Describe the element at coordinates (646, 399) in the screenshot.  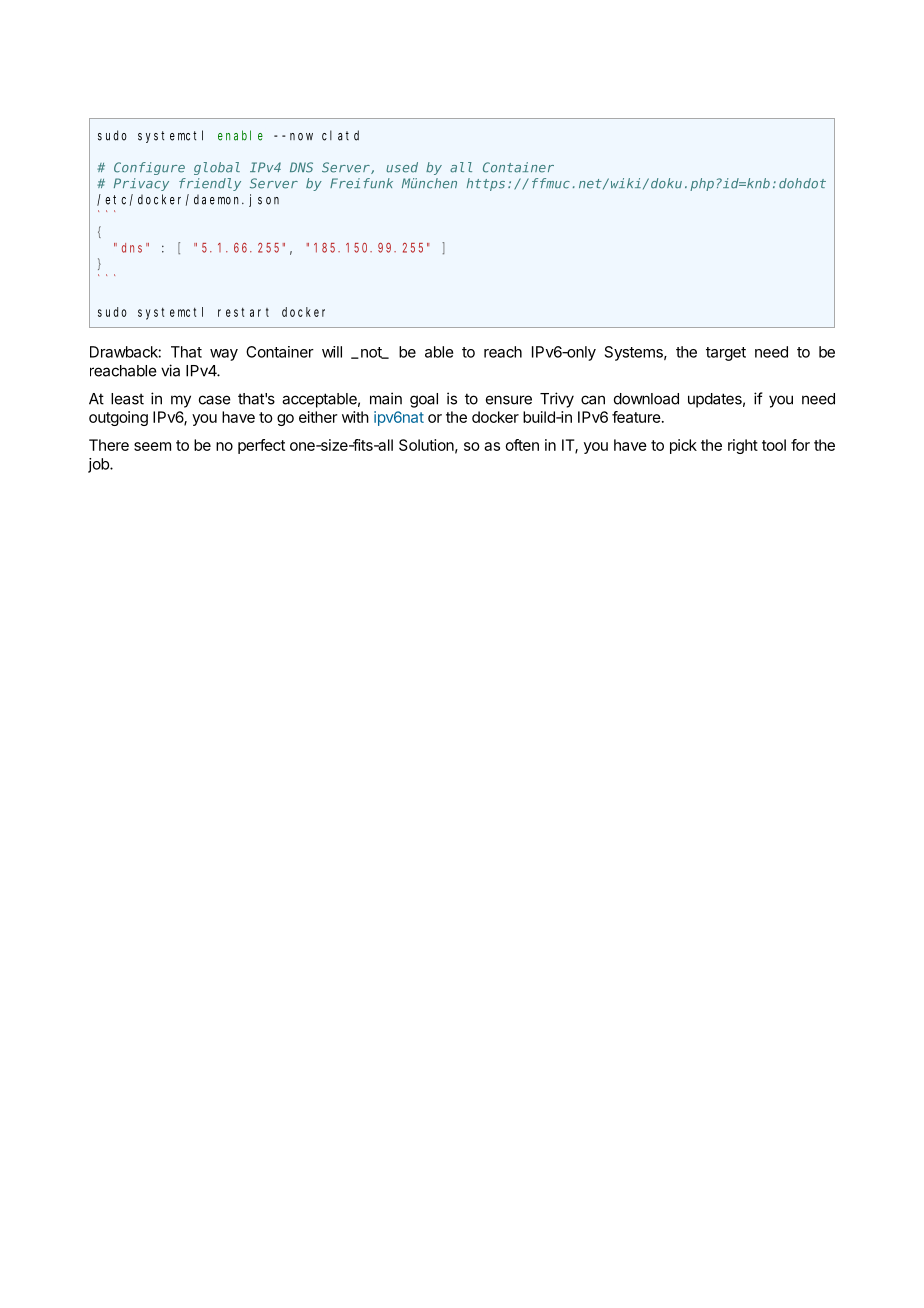
I see `download` at that location.
